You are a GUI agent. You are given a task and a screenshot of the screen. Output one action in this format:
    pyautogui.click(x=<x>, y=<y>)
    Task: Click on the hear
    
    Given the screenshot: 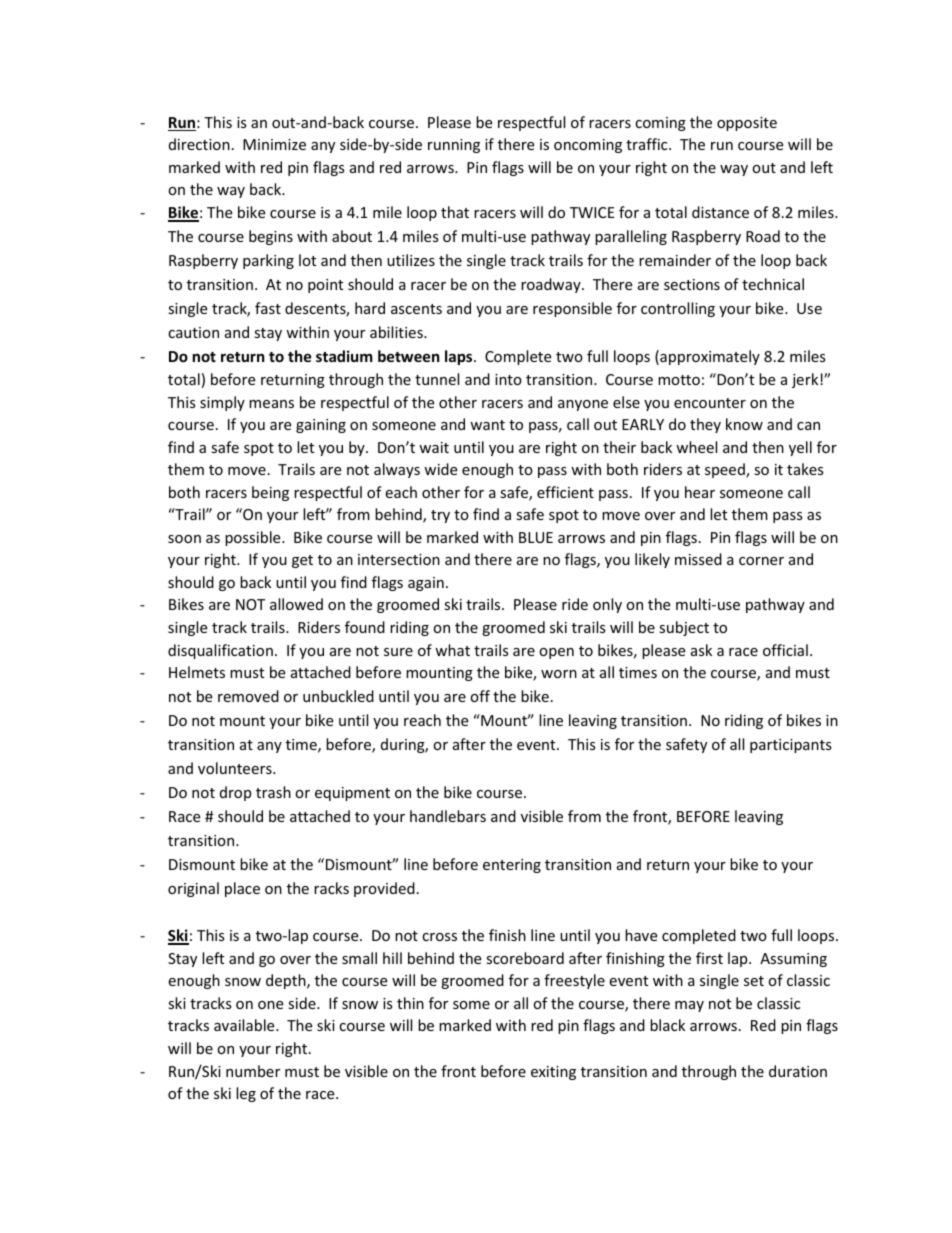 What is the action you would take?
    pyautogui.click(x=700, y=492)
